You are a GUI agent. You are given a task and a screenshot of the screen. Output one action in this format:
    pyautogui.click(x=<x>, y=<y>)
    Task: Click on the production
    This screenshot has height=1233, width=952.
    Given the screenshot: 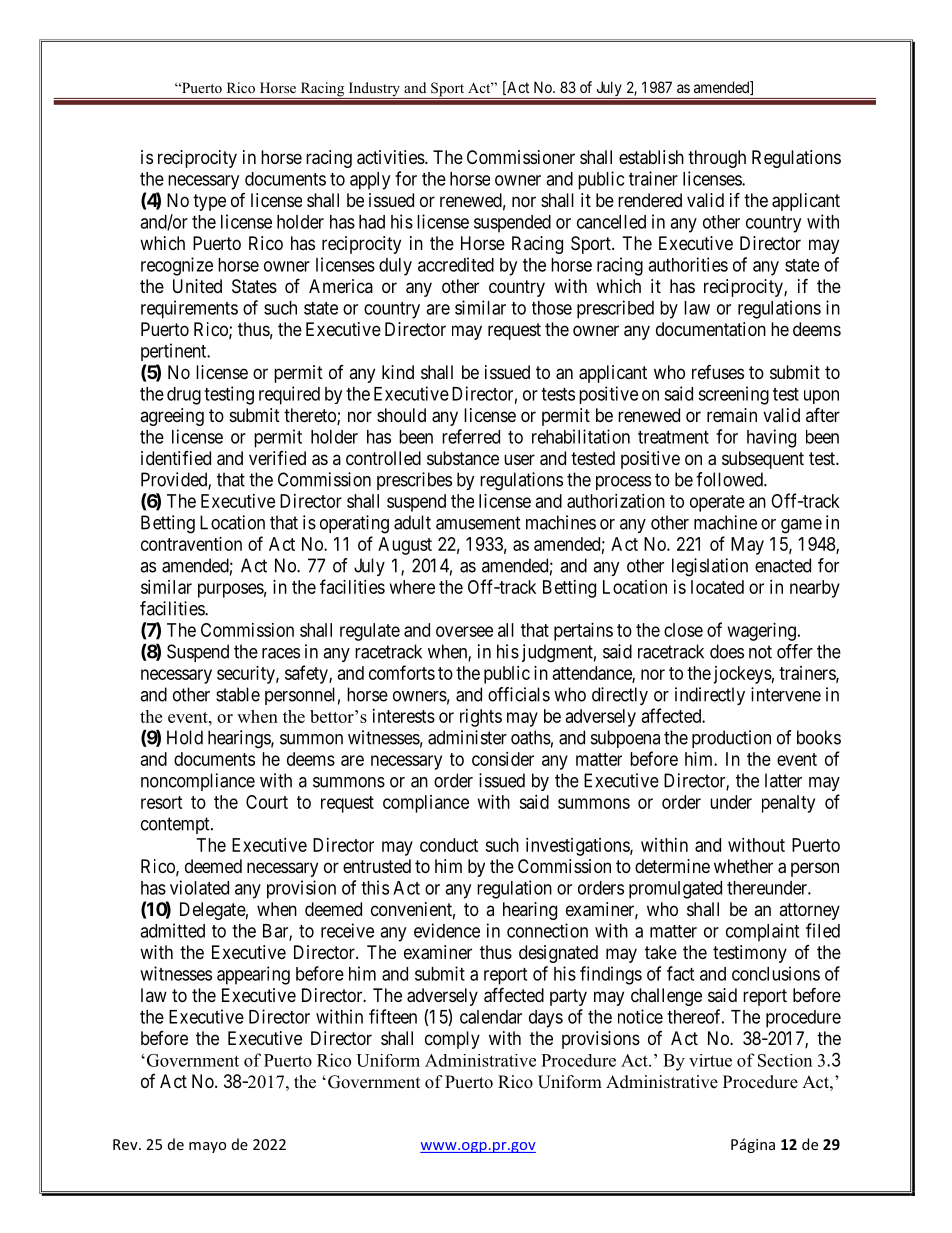 What is the action you would take?
    pyautogui.click(x=731, y=739)
